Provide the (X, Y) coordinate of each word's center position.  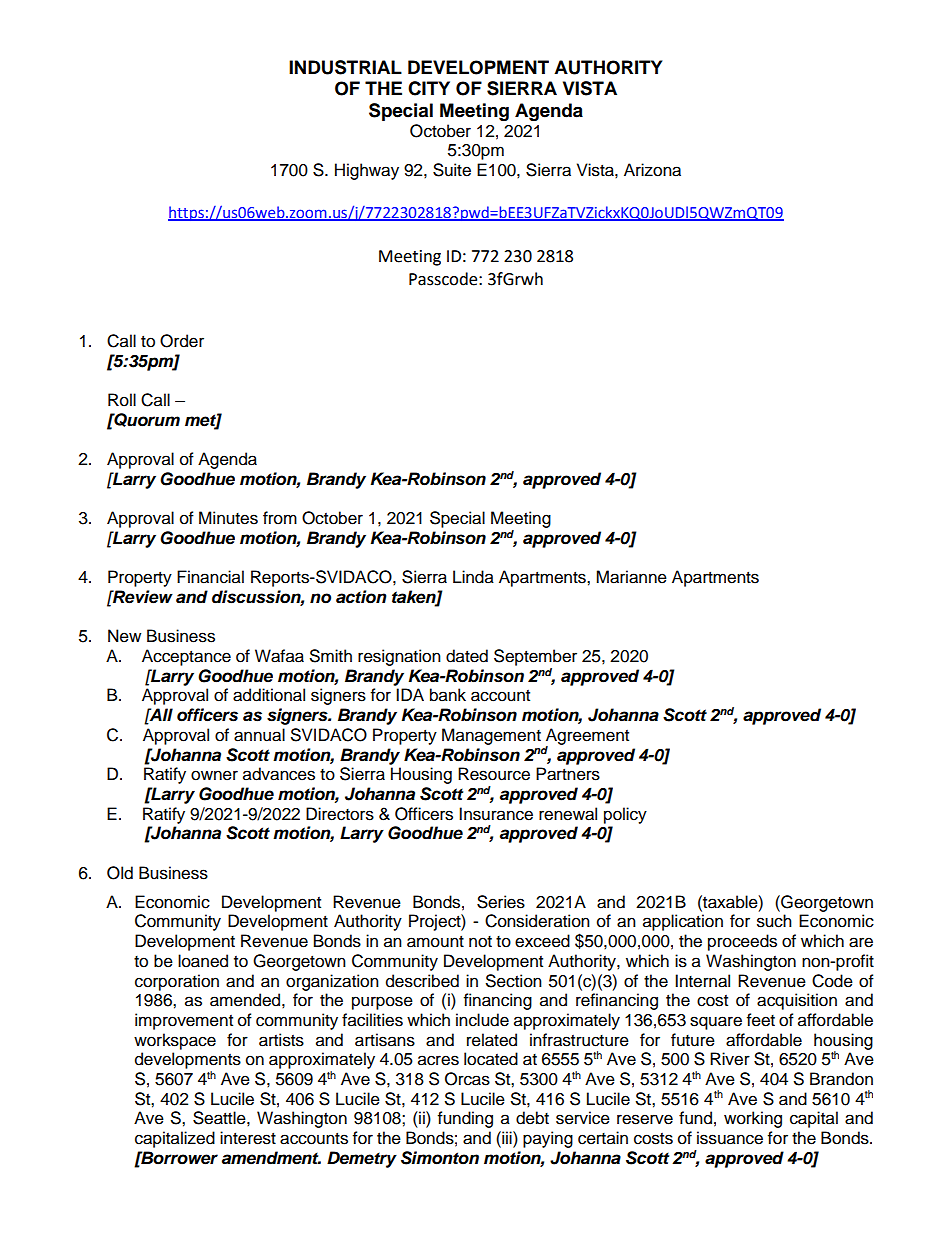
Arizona (652, 170)
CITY (429, 88)
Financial (210, 577)
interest (248, 1138)
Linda (473, 577)
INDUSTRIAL (345, 67)
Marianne (631, 577)
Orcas (467, 1079)
